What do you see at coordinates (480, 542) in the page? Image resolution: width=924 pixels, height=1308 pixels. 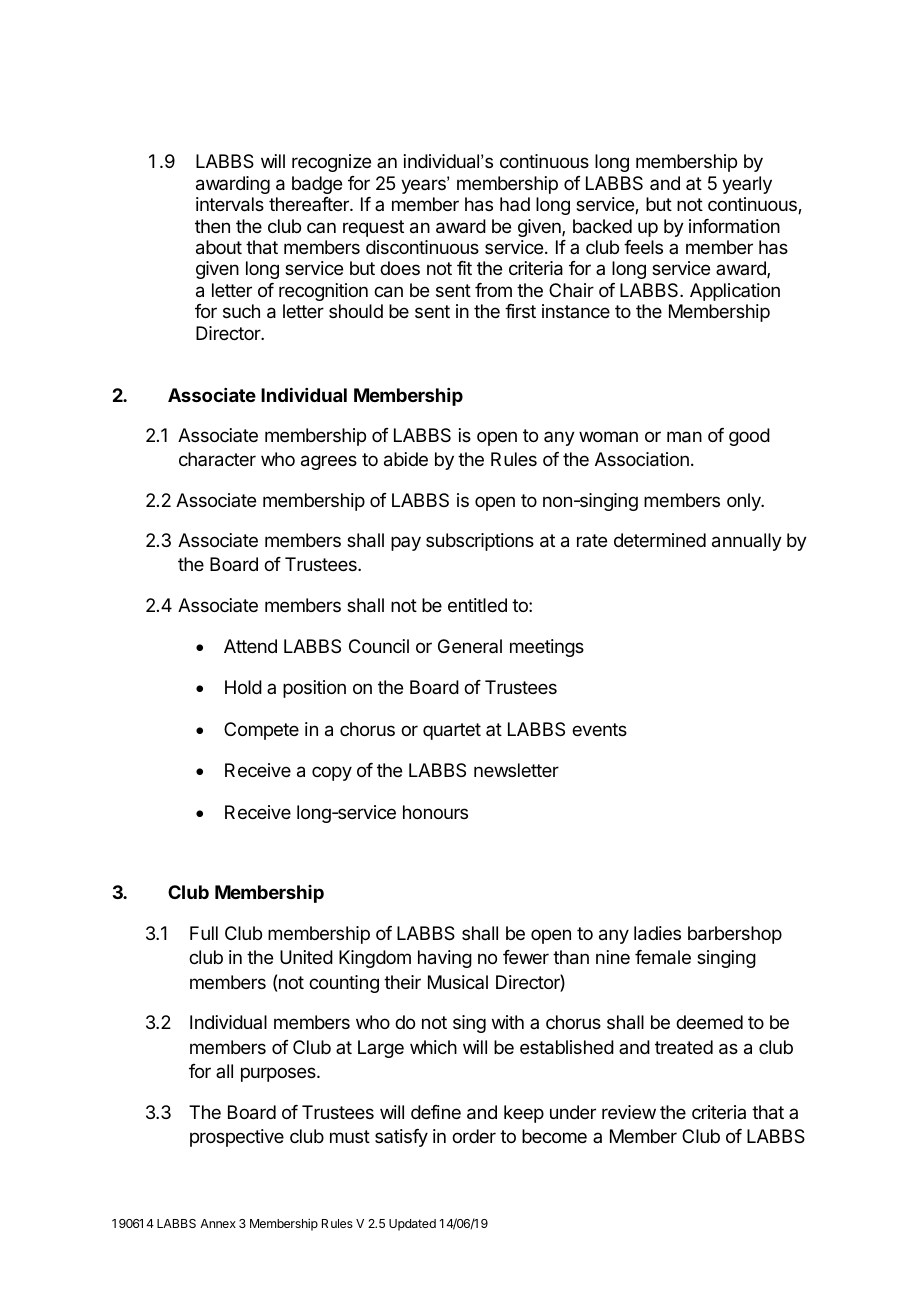 I see `subscriptions` at bounding box center [480, 542].
